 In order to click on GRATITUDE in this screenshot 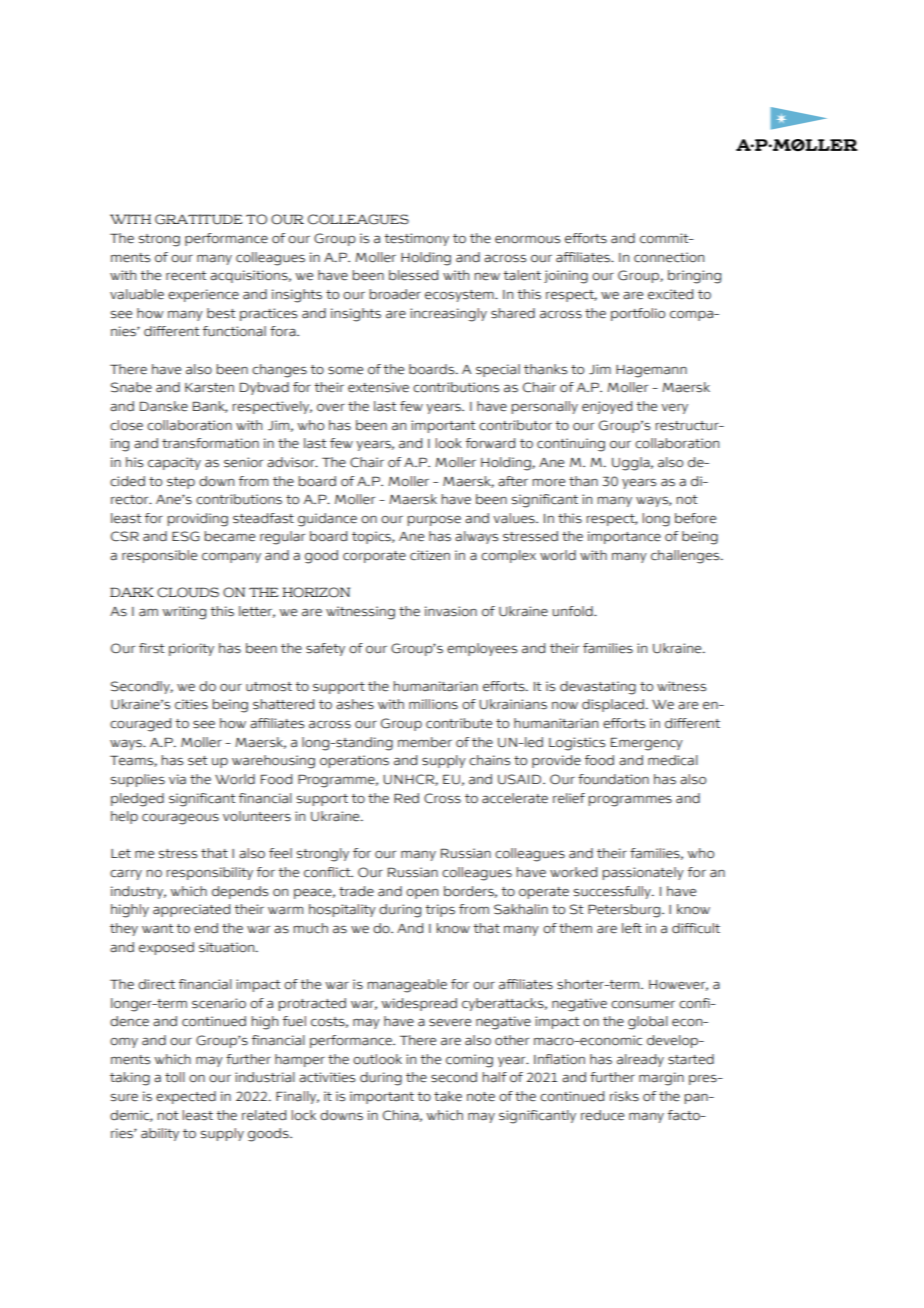, I will do `click(198, 219)`.
